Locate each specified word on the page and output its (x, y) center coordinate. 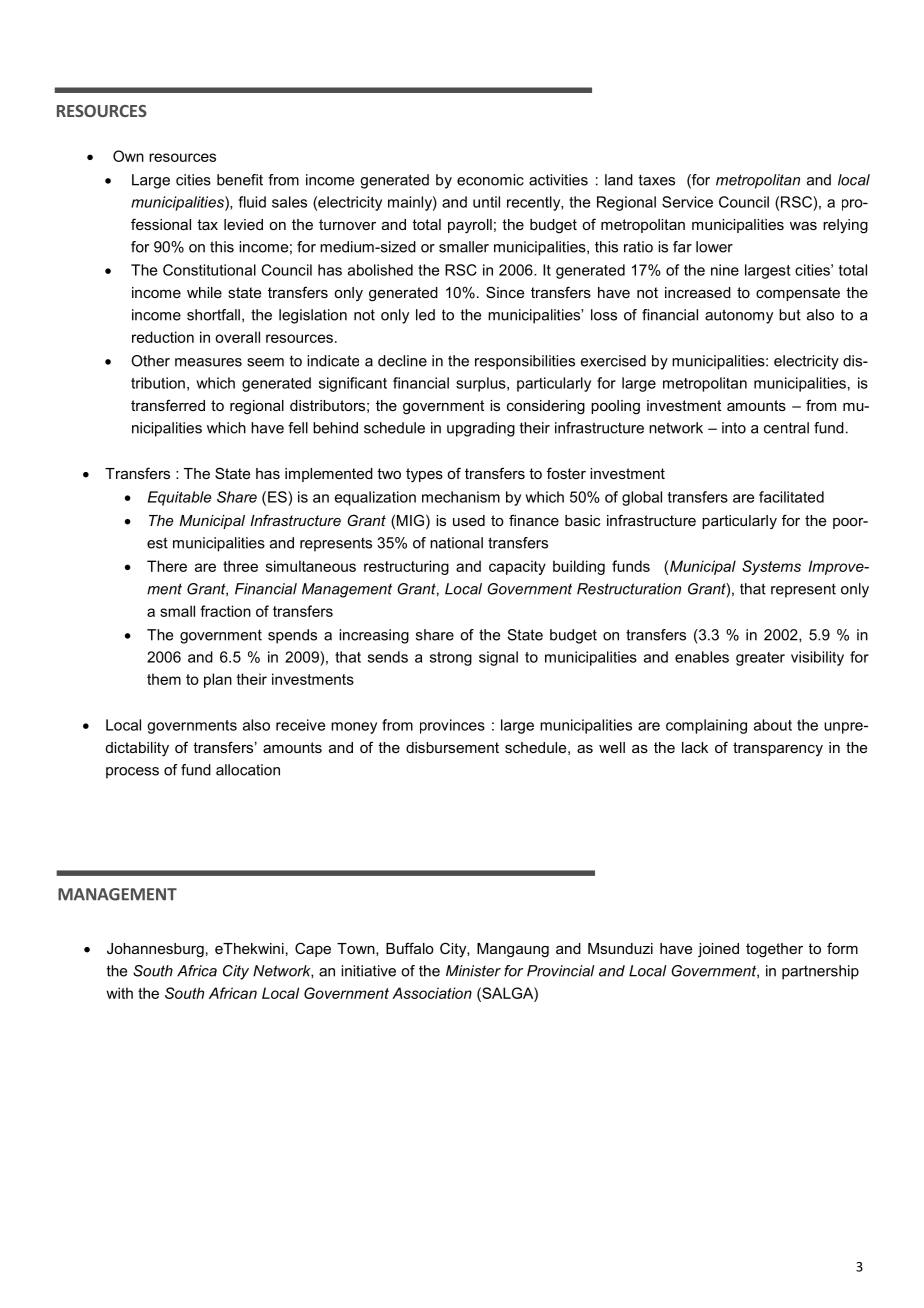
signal (498, 658)
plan (218, 680)
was (803, 226)
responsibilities (525, 362)
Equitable (179, 498)
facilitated (791, 497)
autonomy (739, 316)
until (486, 202)
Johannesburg (155, 950)
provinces (452, 726)
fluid (252, 202)
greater (760, 659)
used (469, 520)
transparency (778, 749)
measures (208, 362)
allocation (248, 770)
